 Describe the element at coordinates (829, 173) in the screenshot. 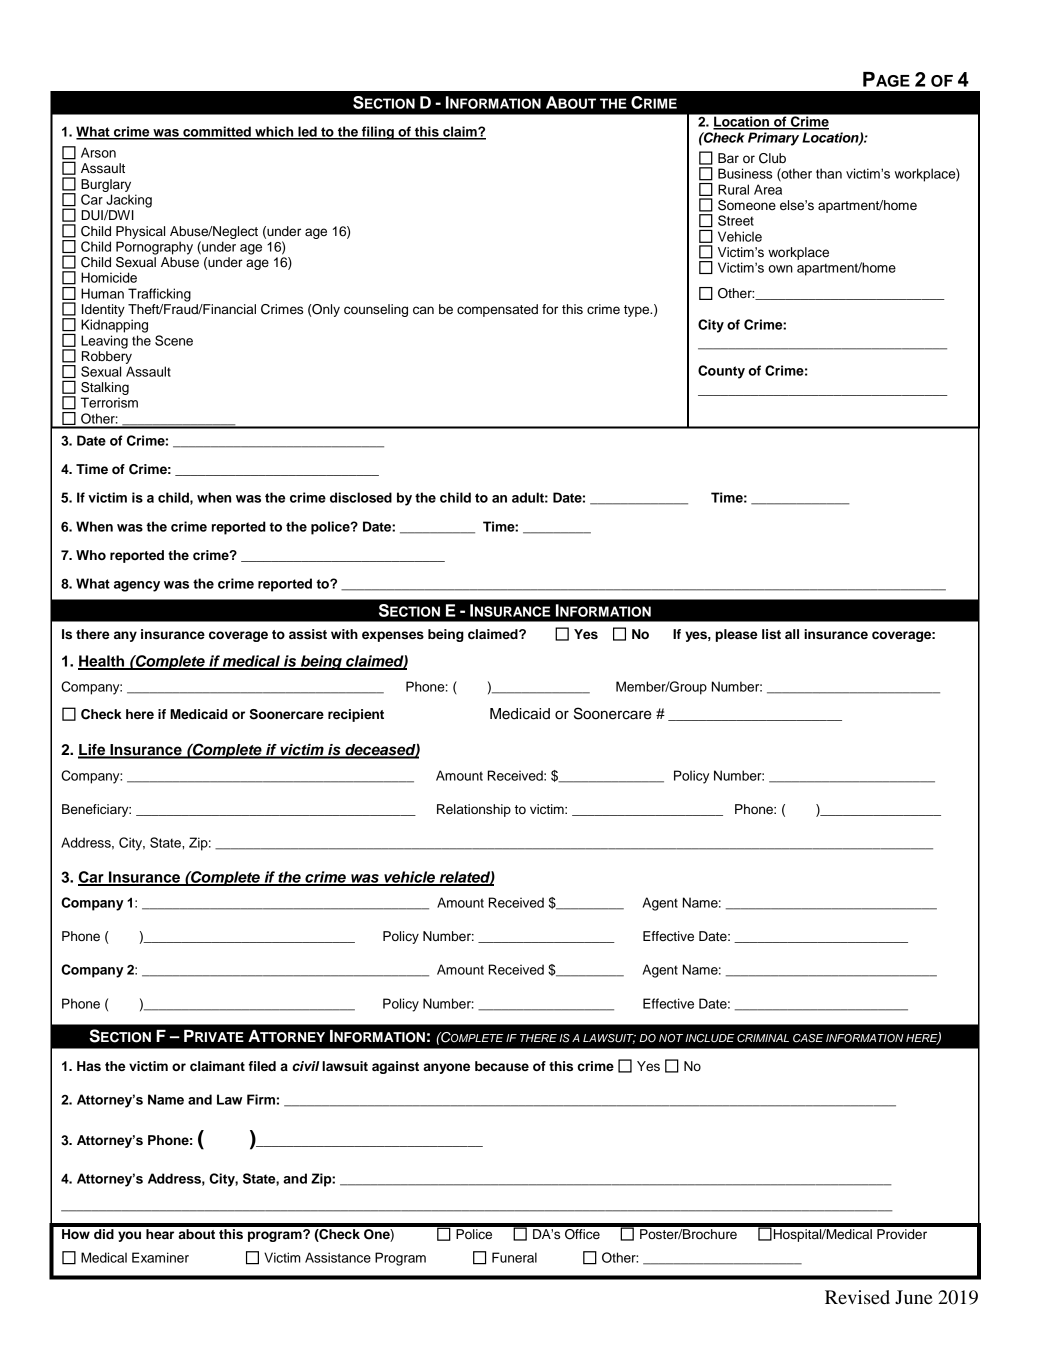

I see `than` at that location.
